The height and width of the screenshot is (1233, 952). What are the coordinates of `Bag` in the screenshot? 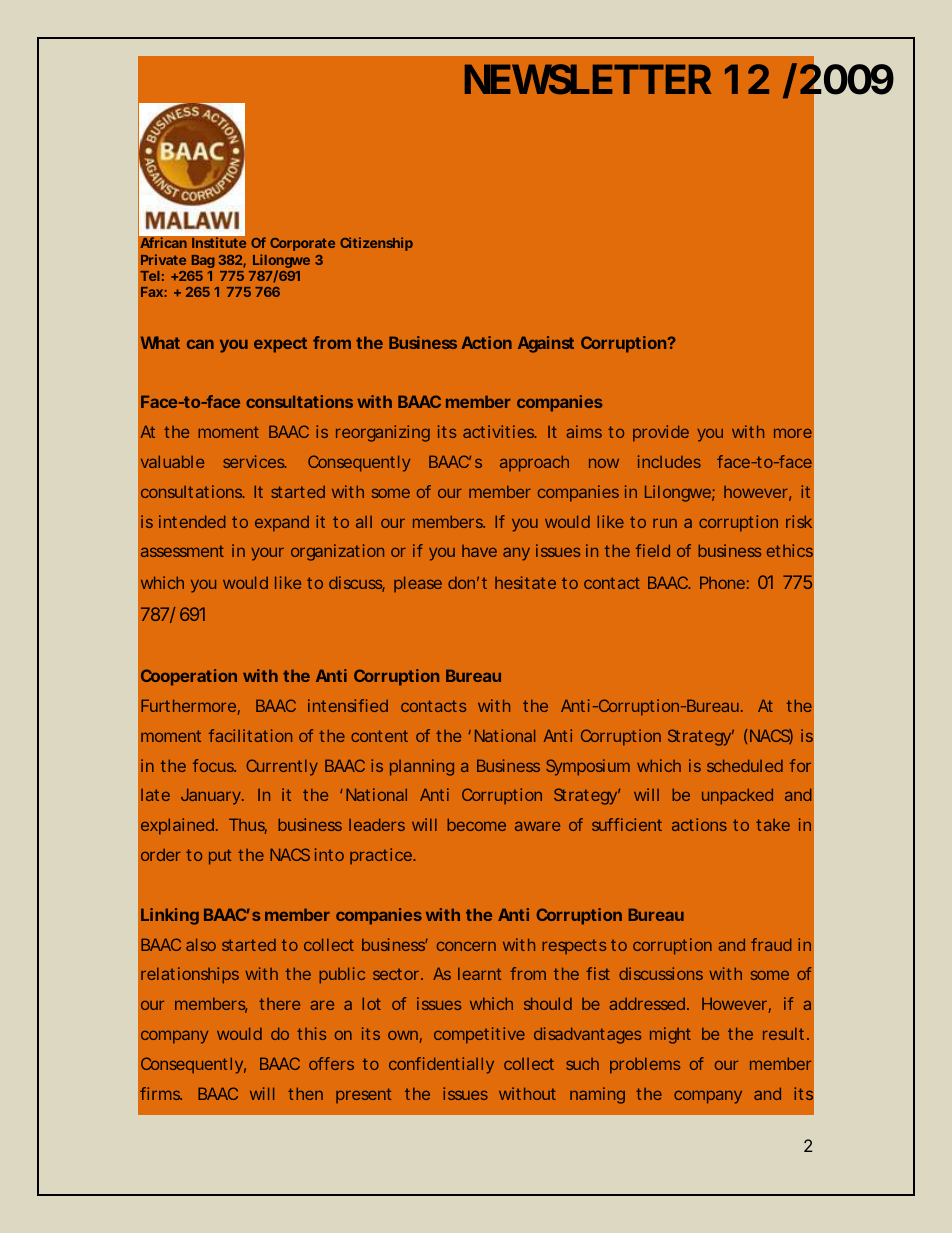 It's located at (203, 261).
